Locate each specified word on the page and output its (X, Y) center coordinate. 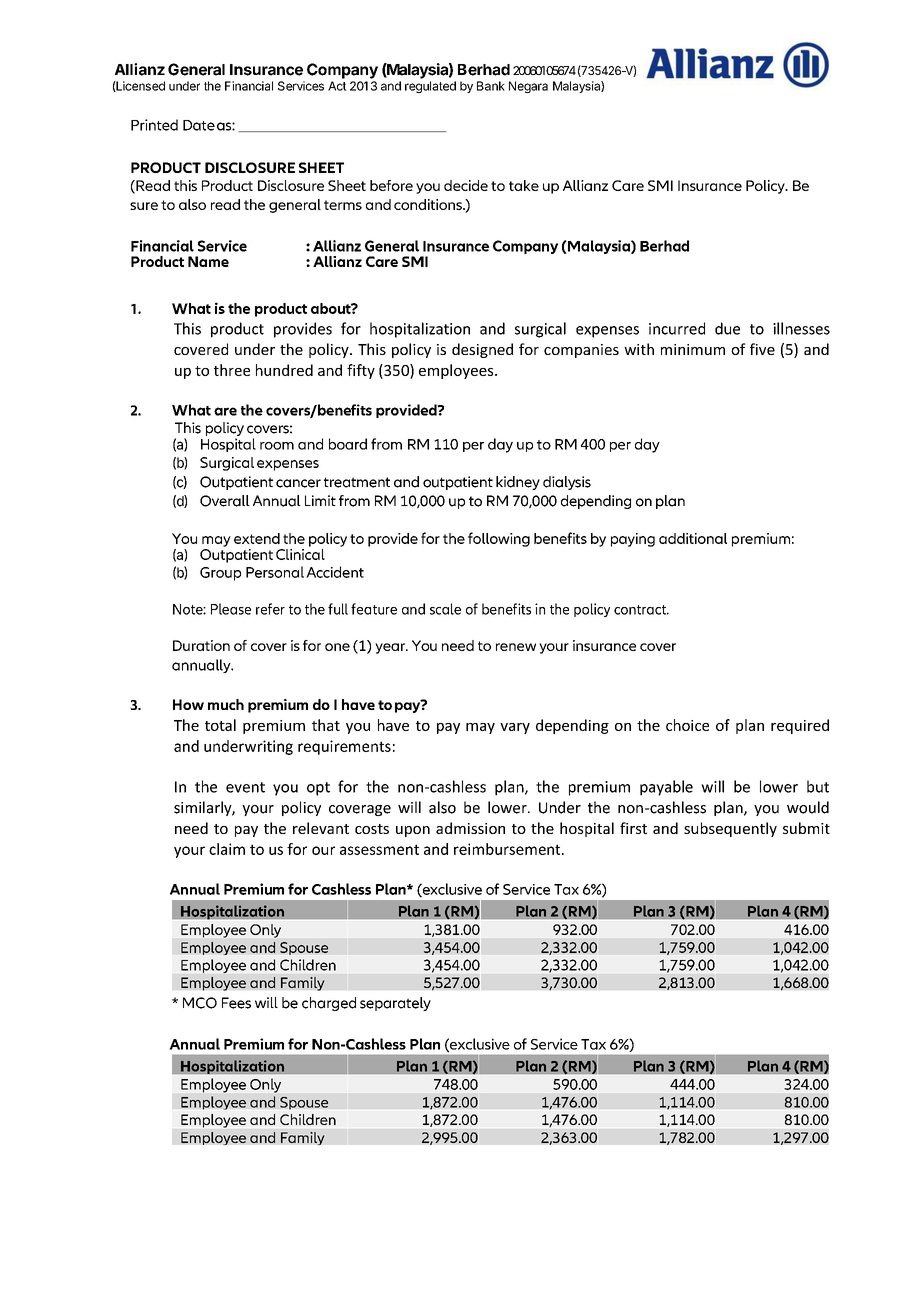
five (762, 349)
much (226, 704)
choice (687, 725)
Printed (154, 125)
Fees (236, 1003)
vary (515, 728)
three (232, 370)
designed (482, 350)
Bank (491, 86)
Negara (528, 87)
